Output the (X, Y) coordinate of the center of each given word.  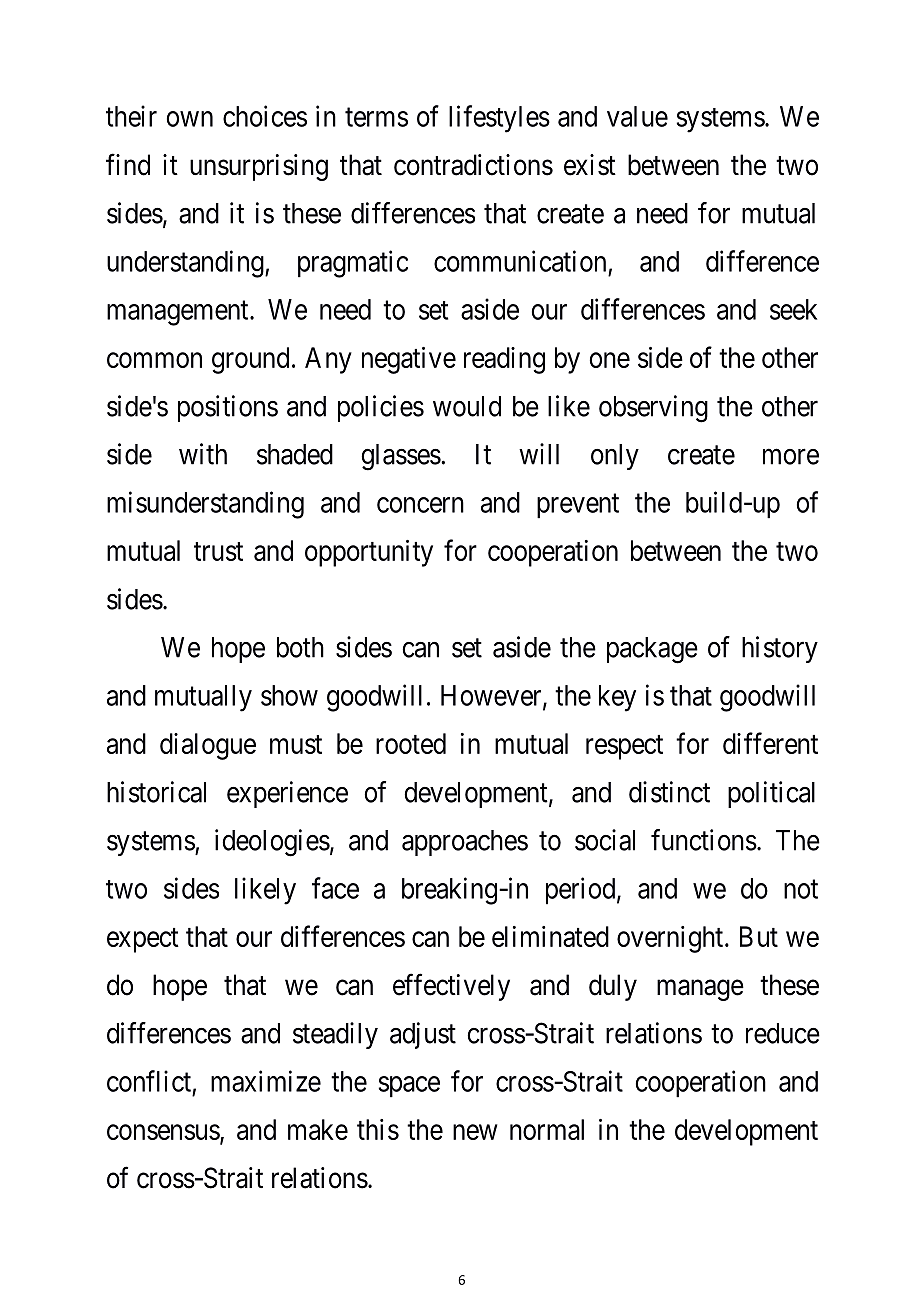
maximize (266, 1081)
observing (653, 409)
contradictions (473, 165)
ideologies (272, 843)
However (492, 696)
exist (590, 165)
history (780, 649)
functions (704, 840)
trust (218, 551)
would (467, 406)
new (475, 1132)
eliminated (550, 936)
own (190, 119)
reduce (783, 1033)
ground (250, 360)
